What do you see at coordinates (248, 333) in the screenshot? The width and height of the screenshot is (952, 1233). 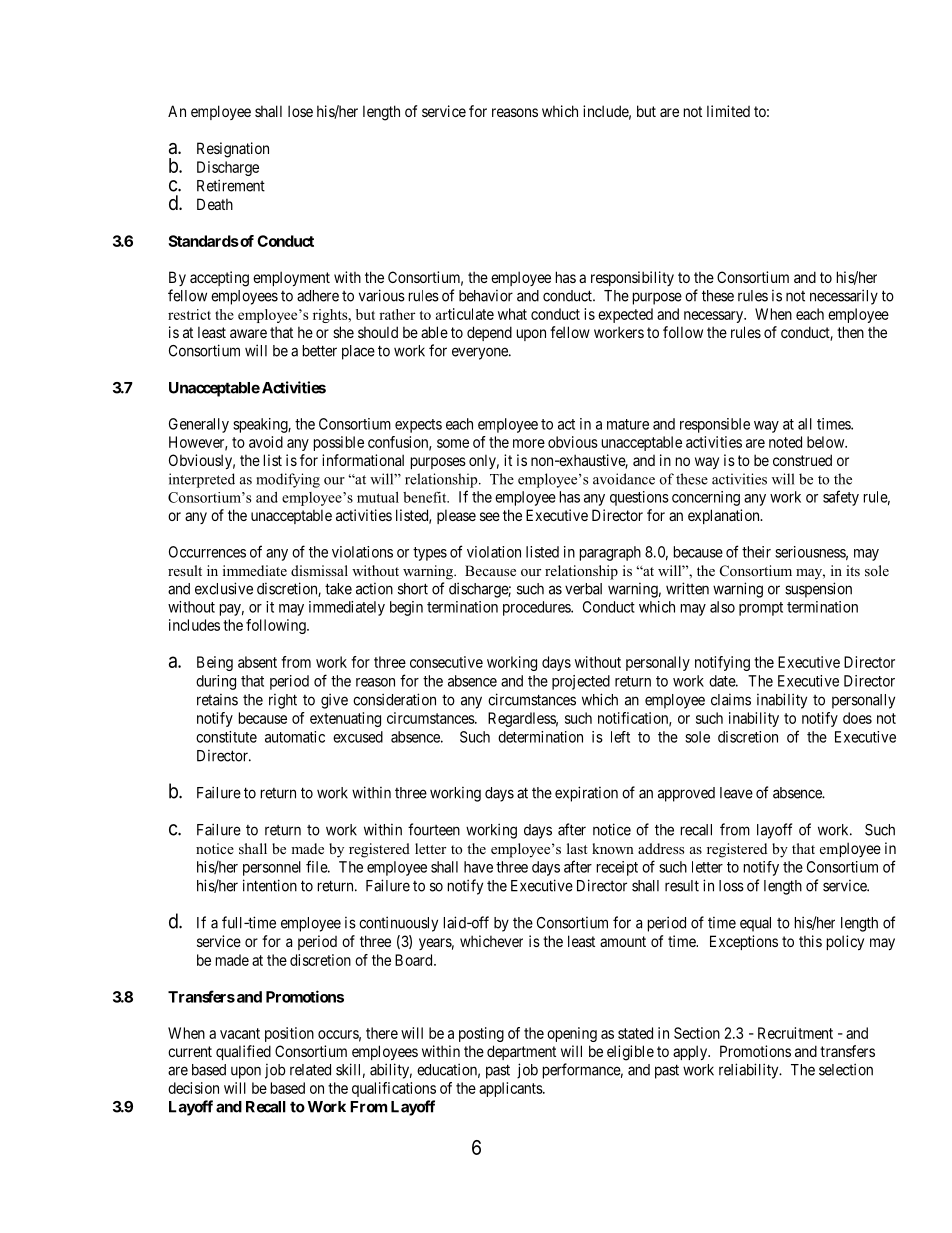 I see `aware` at bounding box center [248, 333].
